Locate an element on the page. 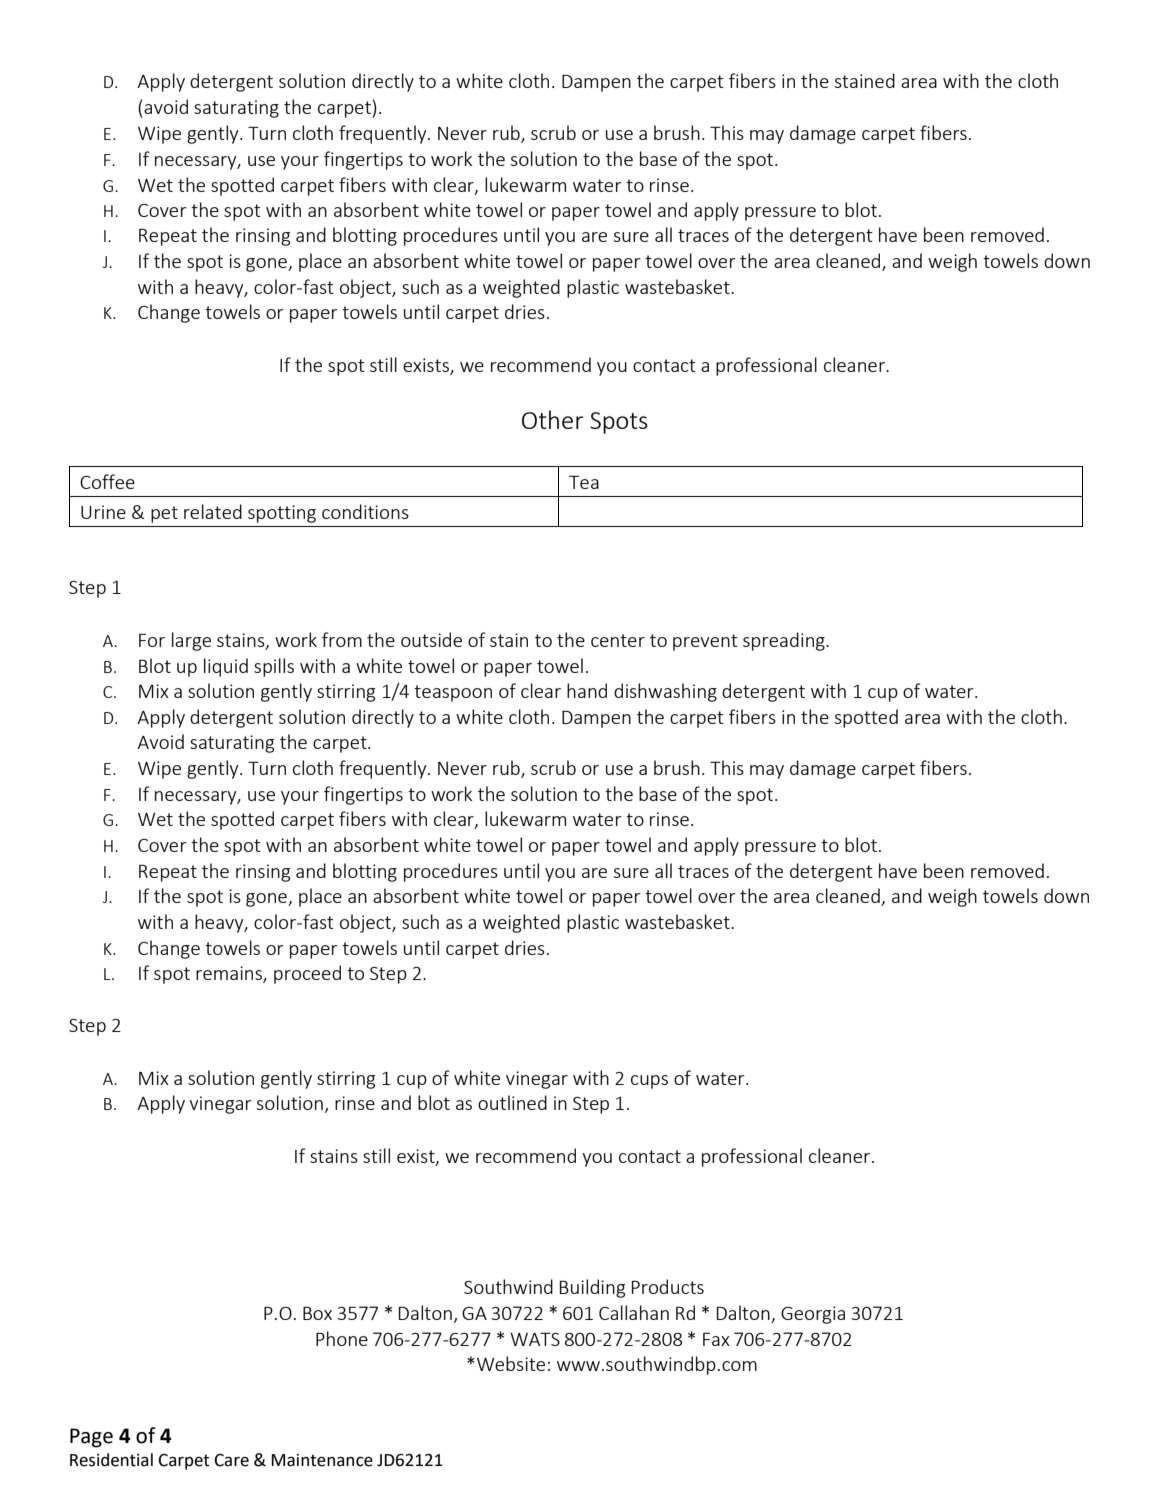 The height and width of the document is (1512, 1169). liquid is located at coordinates (226, 667).
